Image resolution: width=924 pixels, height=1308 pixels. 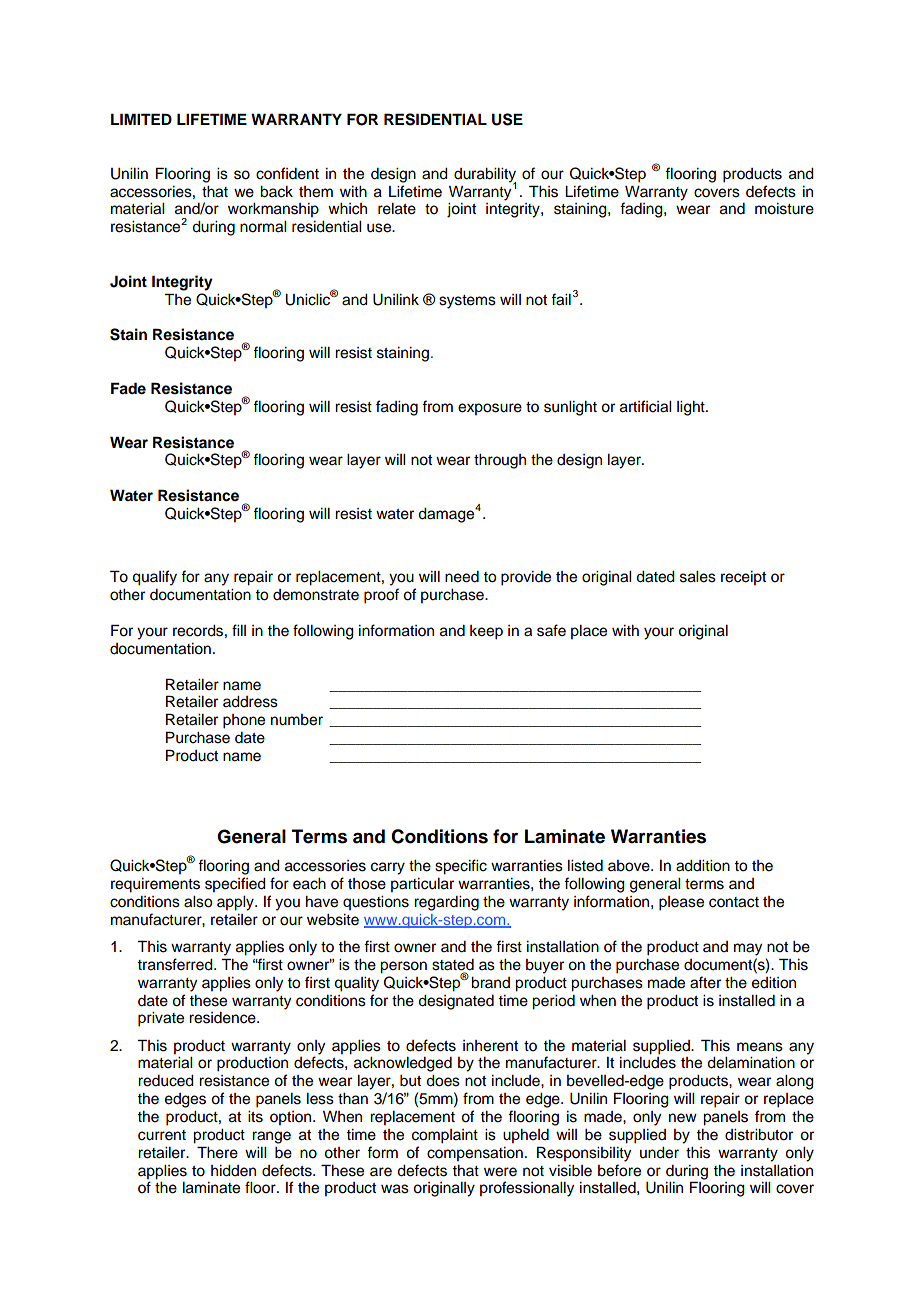 I want to click on distributor, so click(x=759, y=1135).
